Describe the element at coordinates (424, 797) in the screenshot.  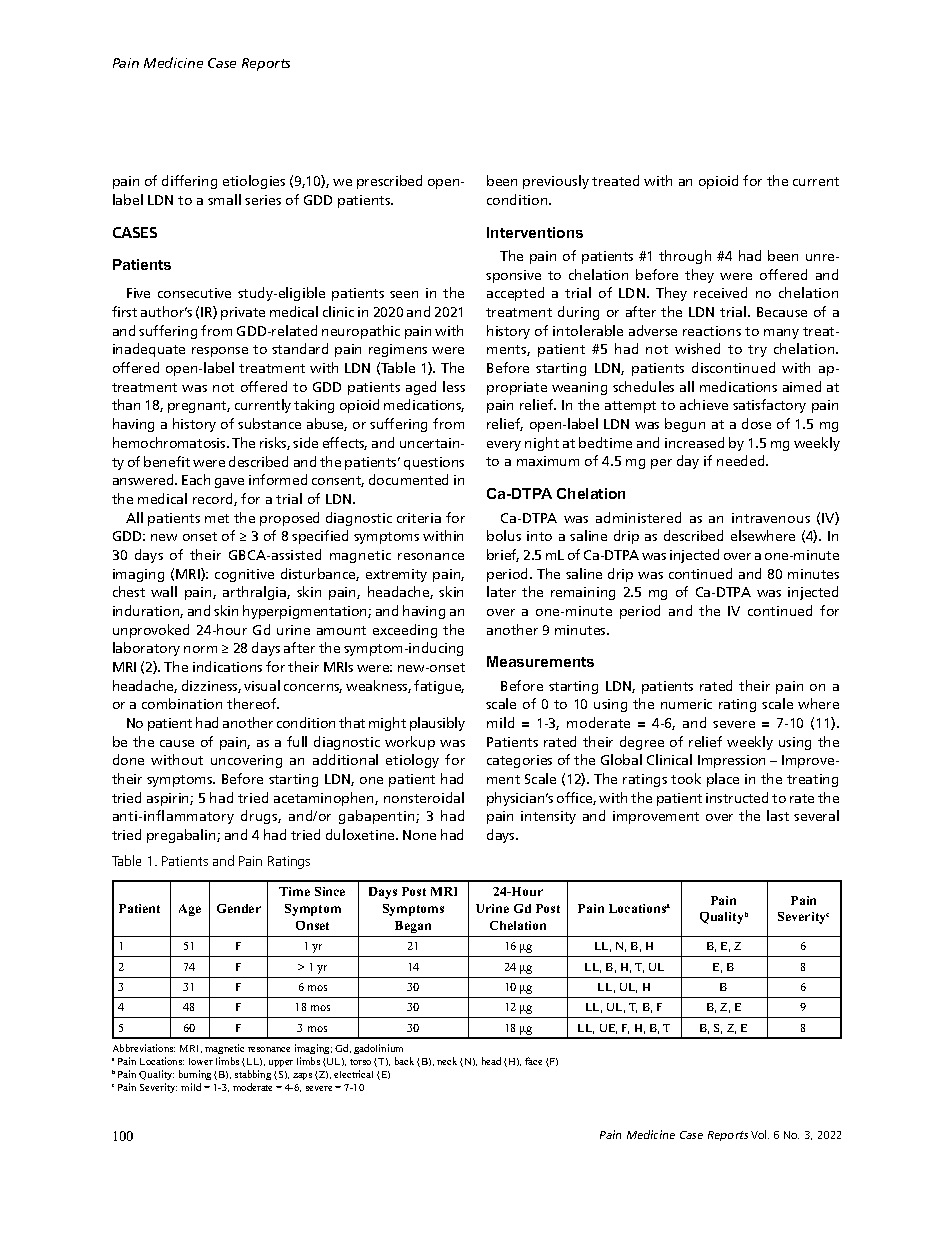
I see `nonsteroidal` at that location.
